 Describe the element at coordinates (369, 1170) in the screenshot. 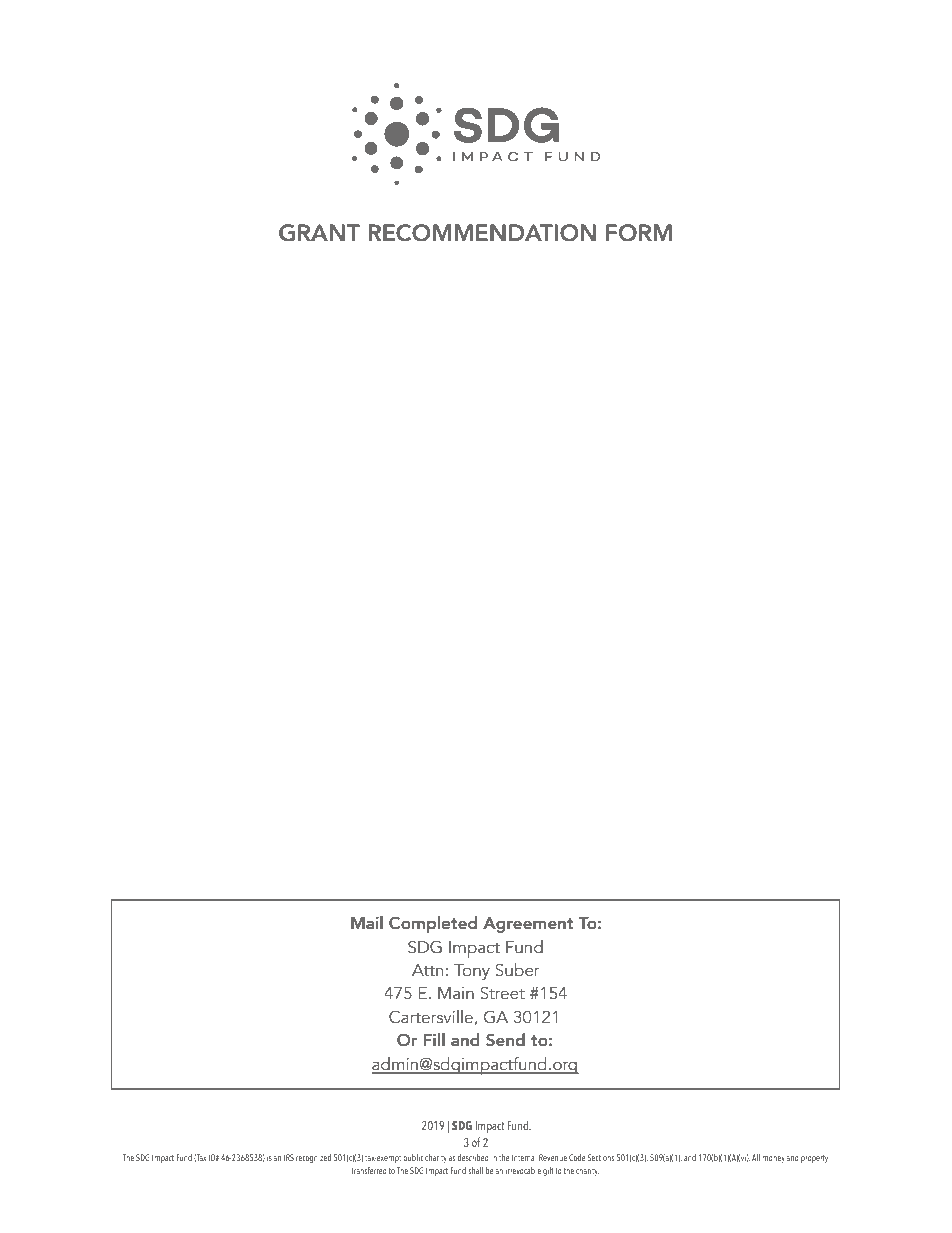

I see `transferred` at that location.
